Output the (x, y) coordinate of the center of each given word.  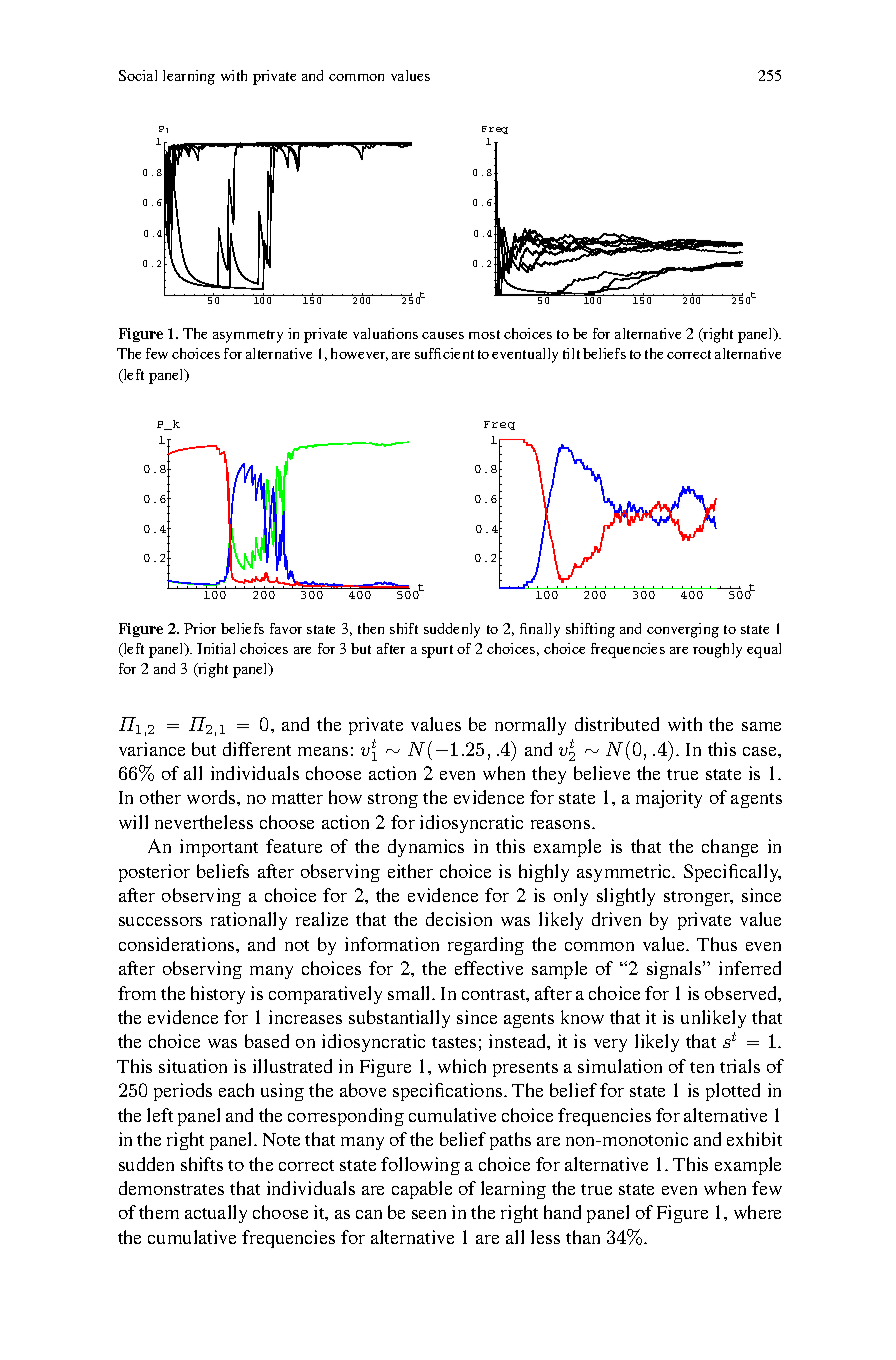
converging (683, 630)
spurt (437, 651)
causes (443, 335)
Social (138, 75)
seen (429, 1214)
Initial (216, 648)
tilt (571, 353)
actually (216, 1214)
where (757, 1212)
